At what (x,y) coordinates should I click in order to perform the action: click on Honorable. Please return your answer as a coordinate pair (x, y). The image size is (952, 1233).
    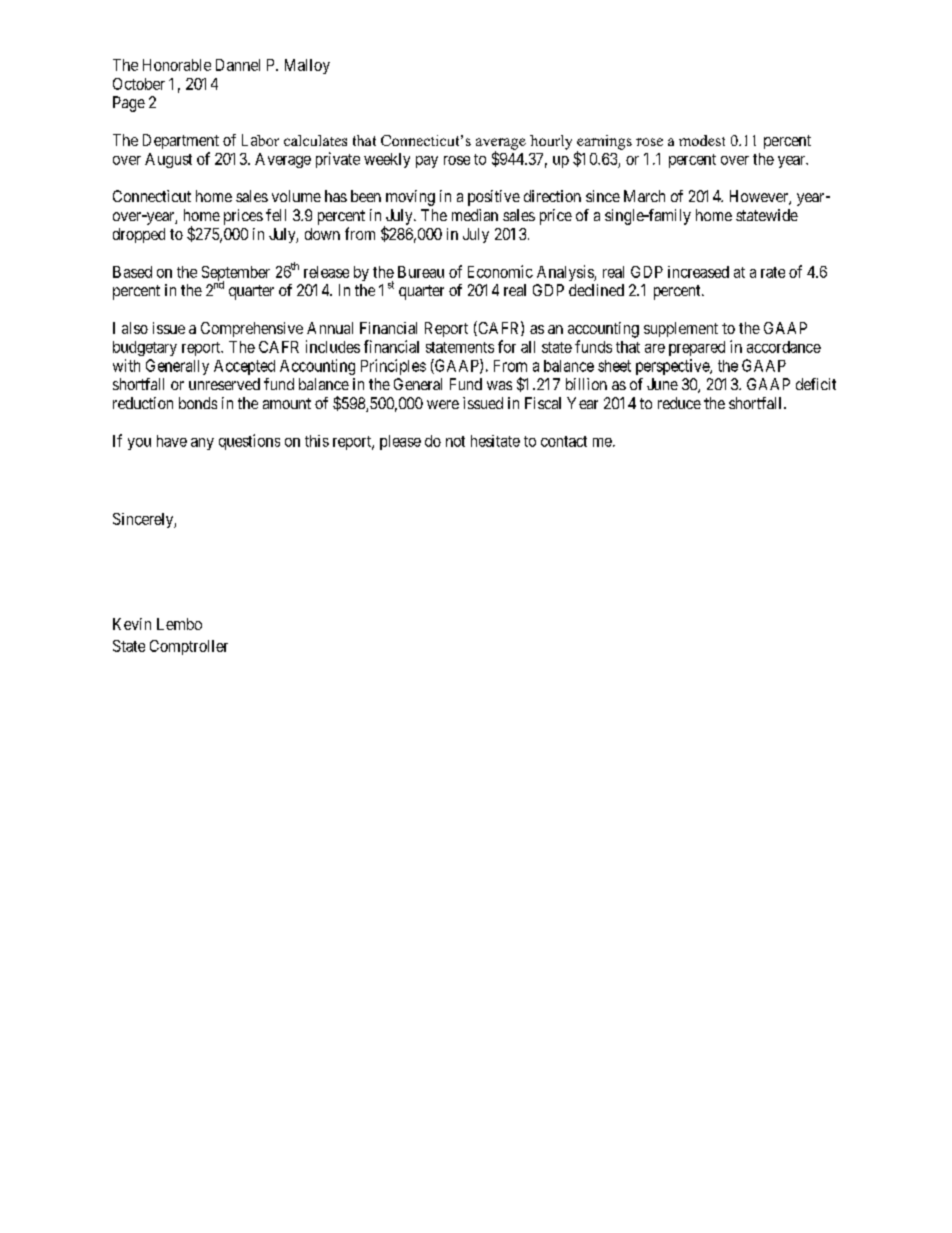
    Looking at the image, I should click on (177, 65).
